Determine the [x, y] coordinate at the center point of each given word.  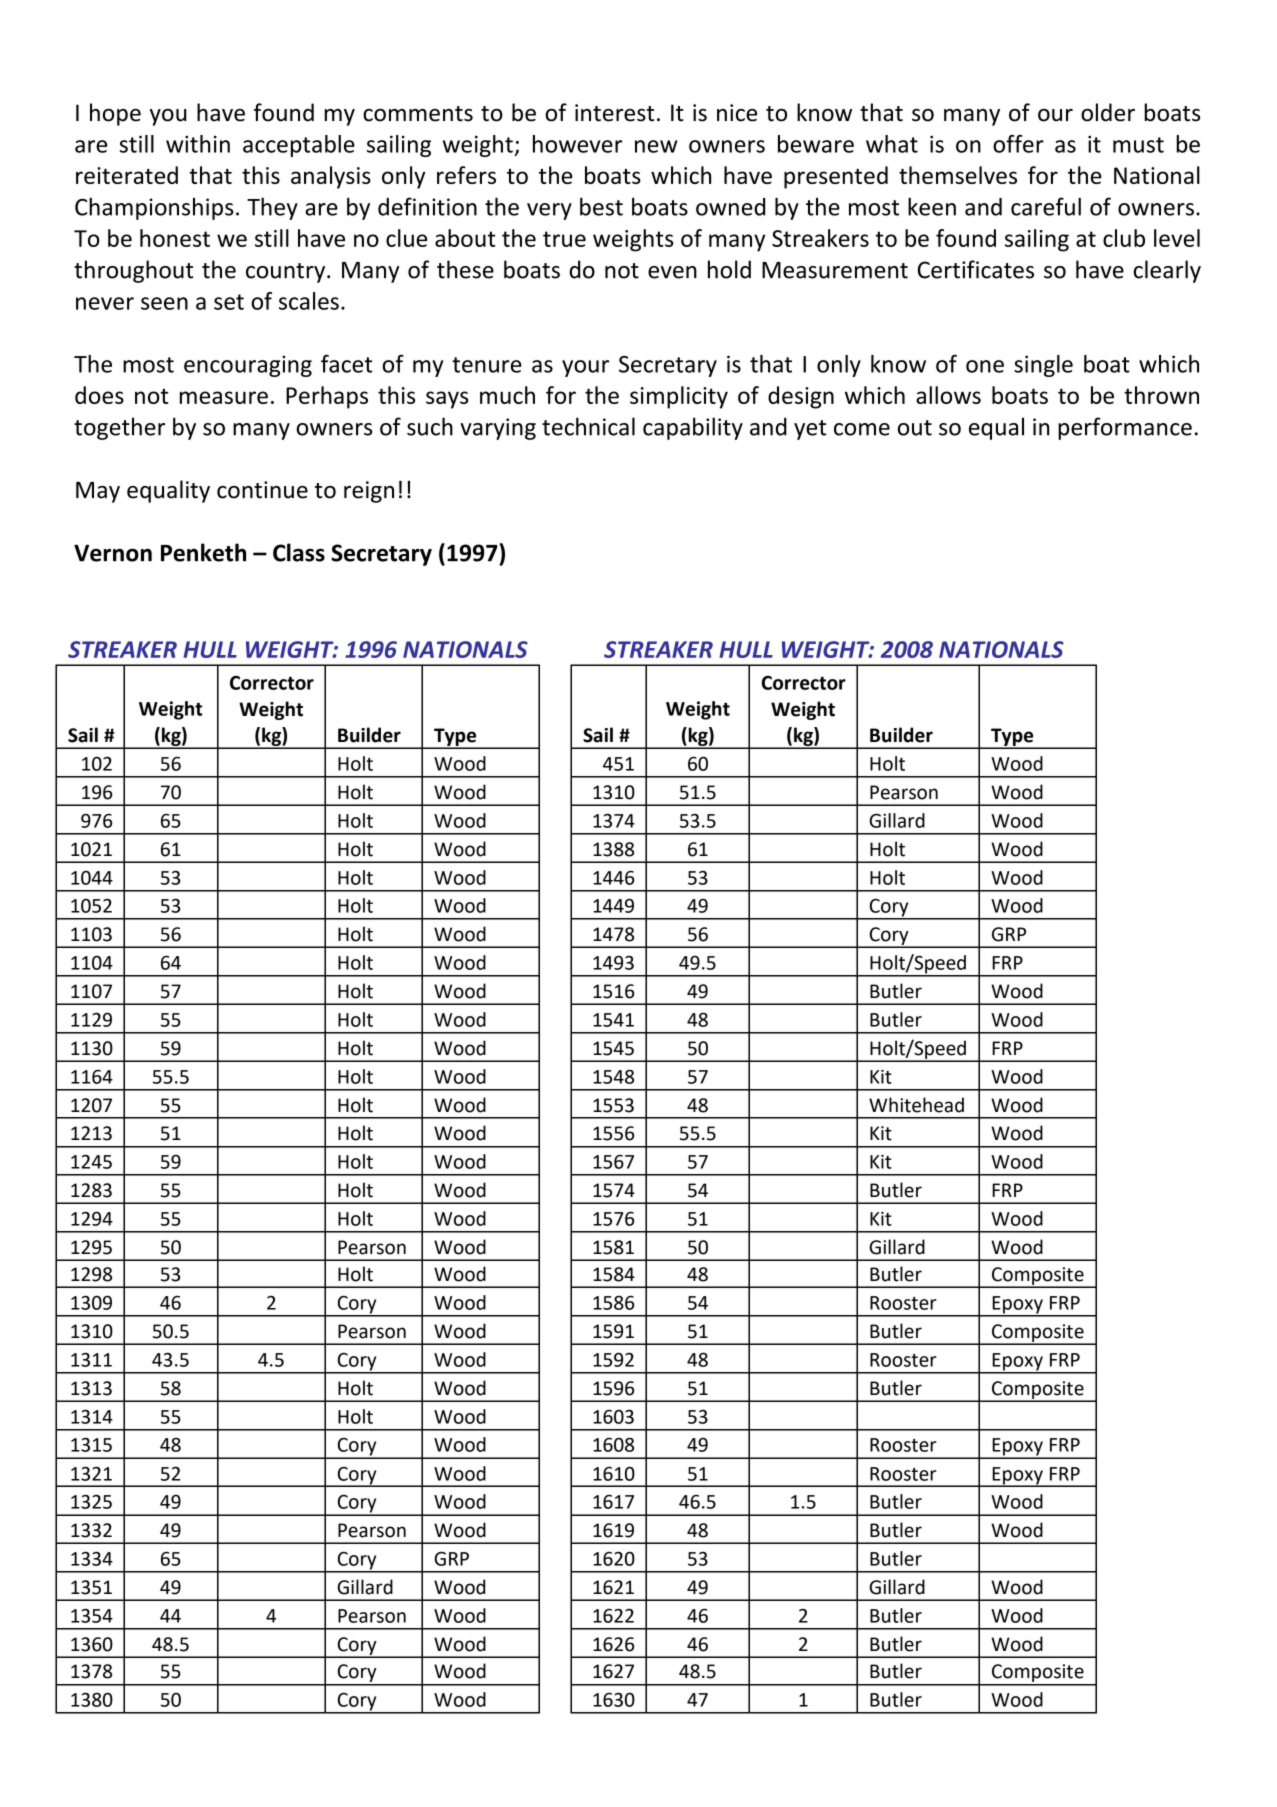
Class [299, 552]
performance [1125, 428]
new [656, 146]
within [198, 144]
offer [1018, 144]
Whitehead [916, 1105]
